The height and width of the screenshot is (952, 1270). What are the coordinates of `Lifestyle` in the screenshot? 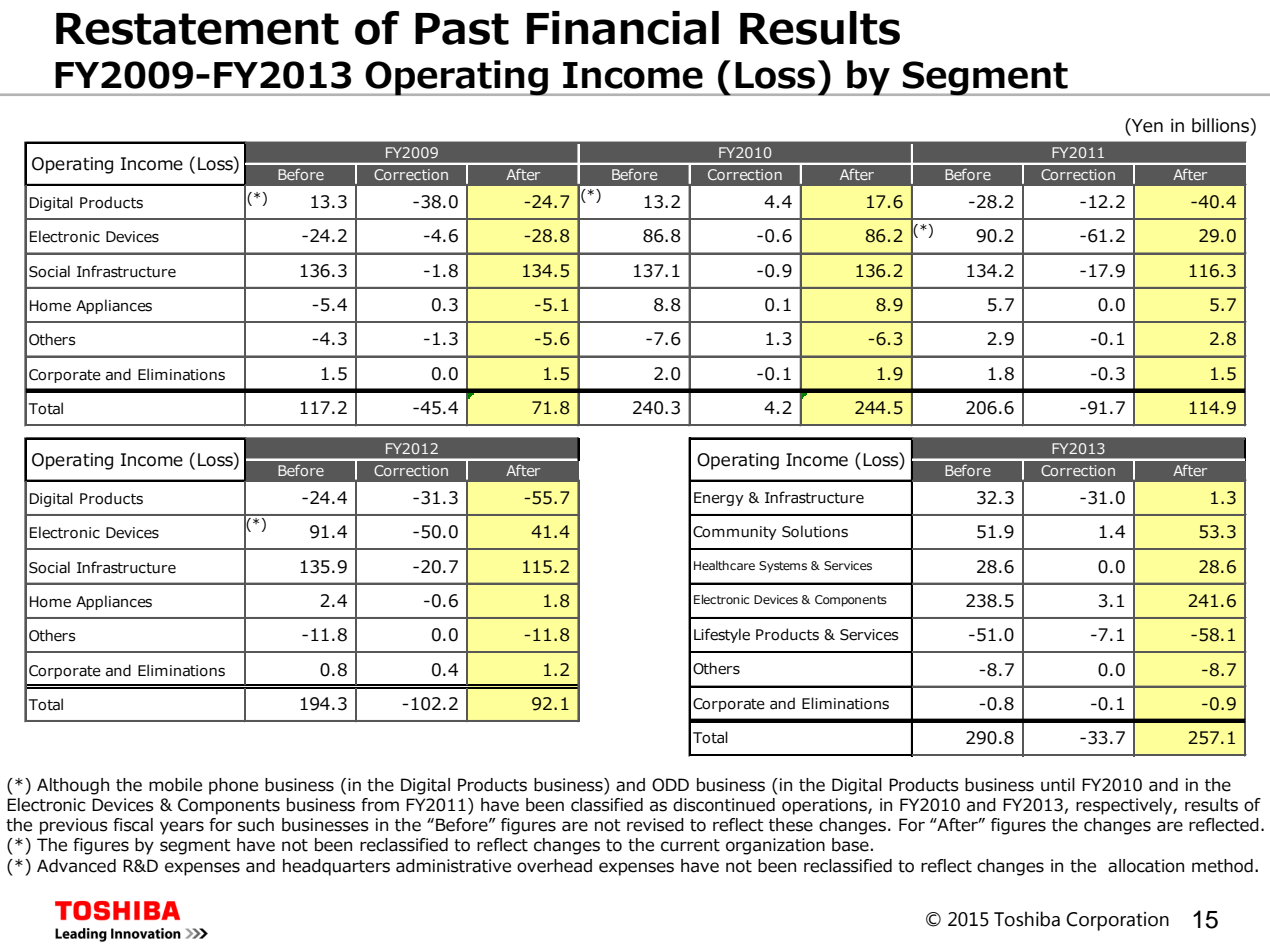 It's located at (722, 635).
